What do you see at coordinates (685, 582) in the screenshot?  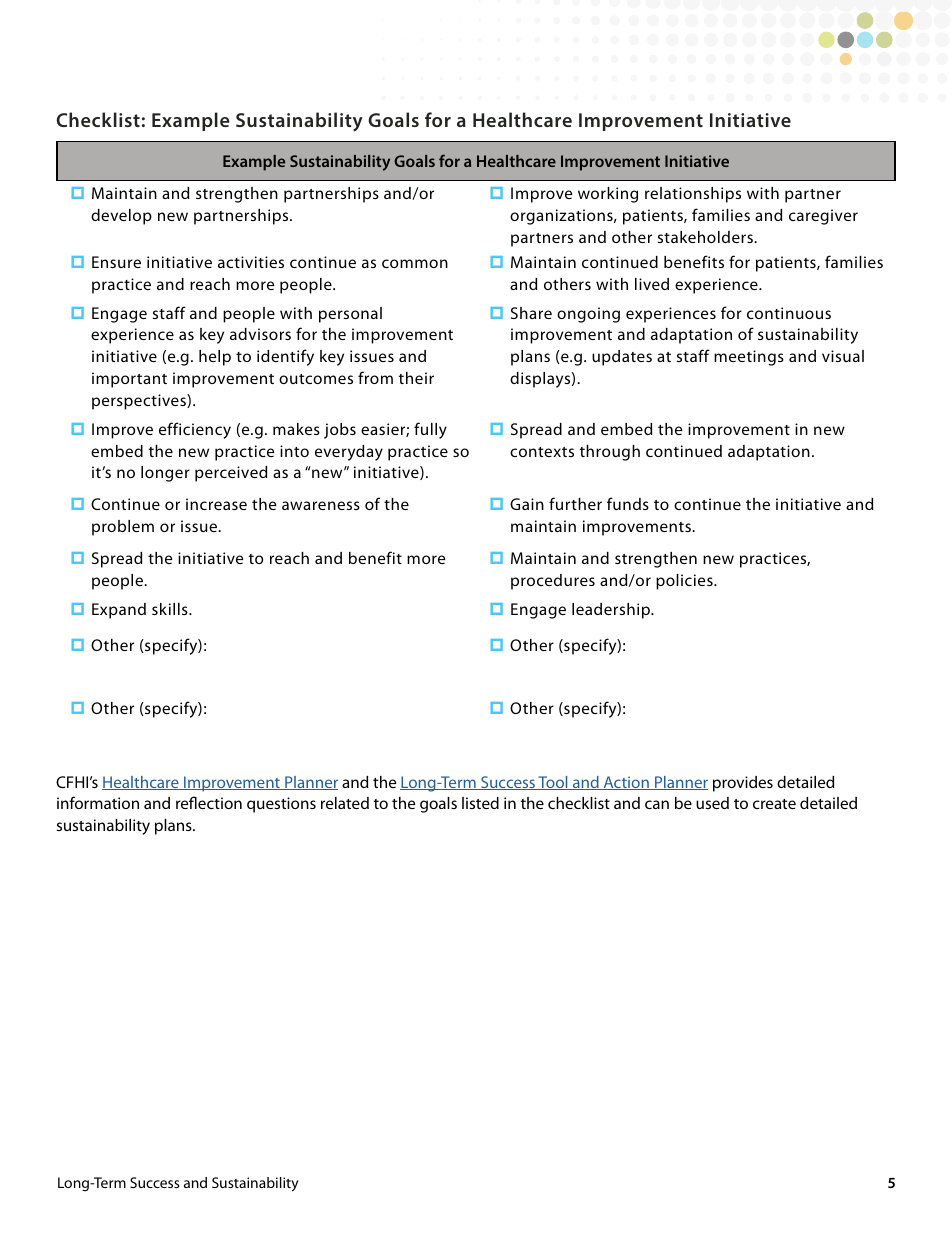 I see `policies` at bounding box center [685, 582].
